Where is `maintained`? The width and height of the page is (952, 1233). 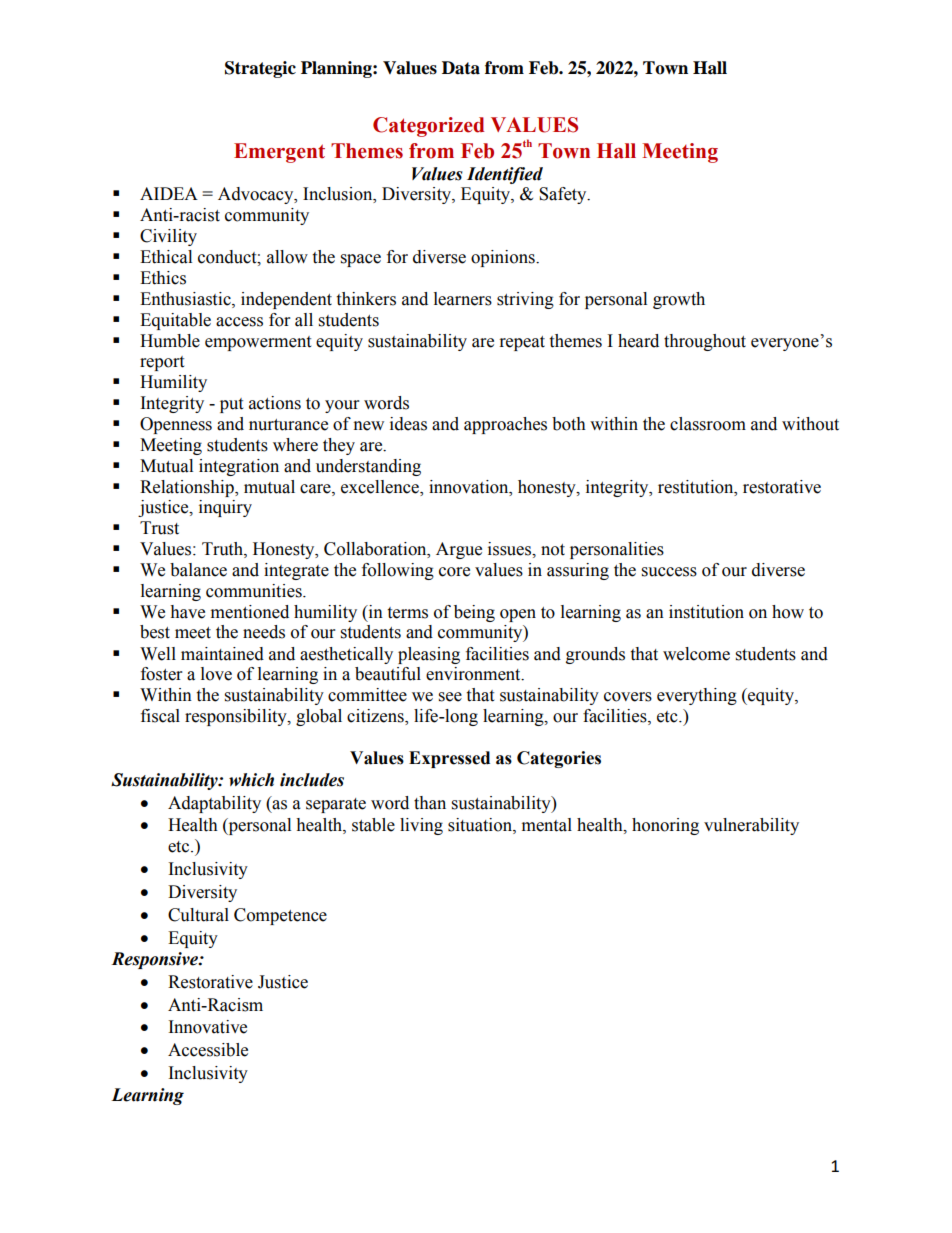 maintained is located at coordinates (222, 654).
